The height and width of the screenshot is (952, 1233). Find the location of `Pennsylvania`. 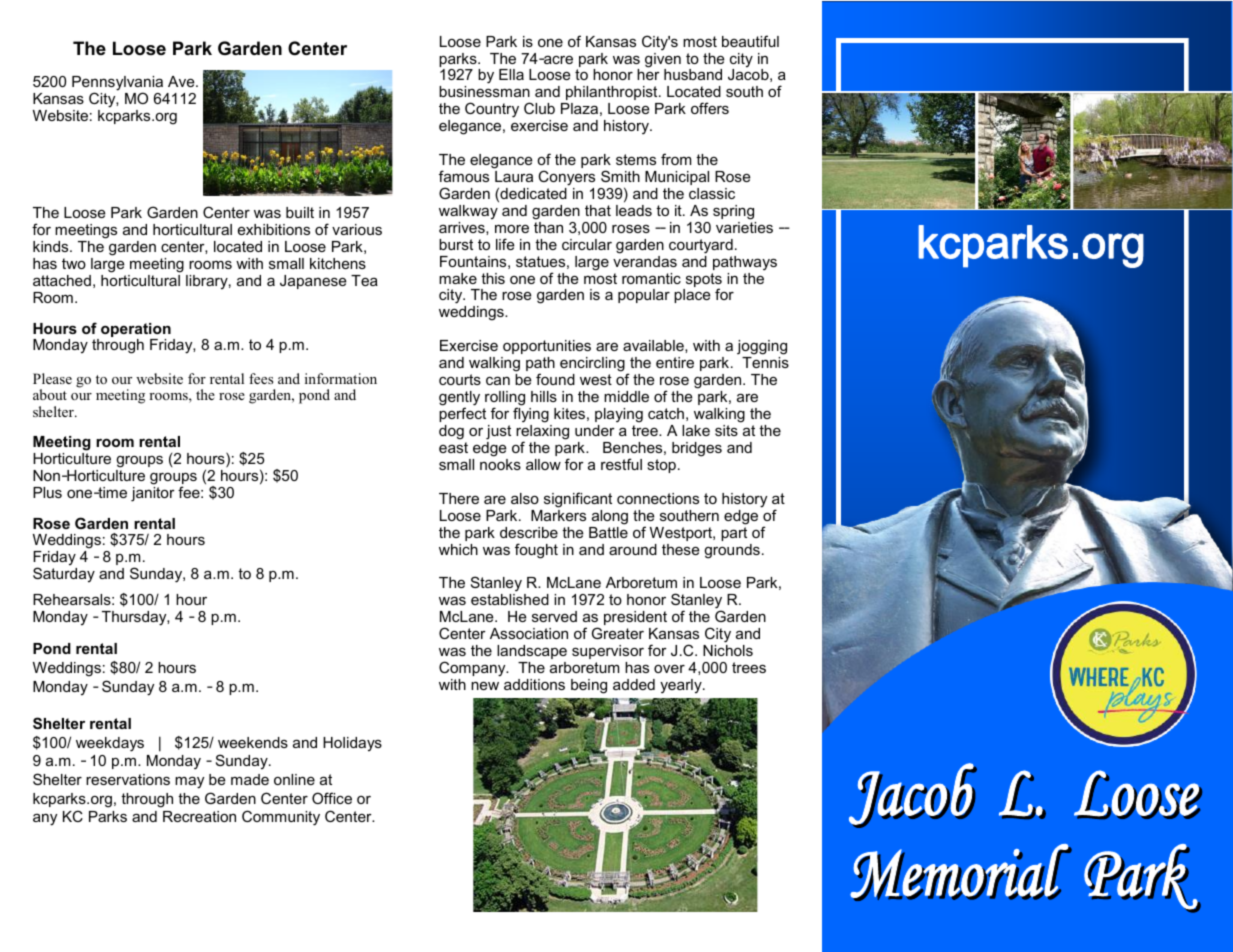

Pennsylvania is located at coordinates (117, 85).
